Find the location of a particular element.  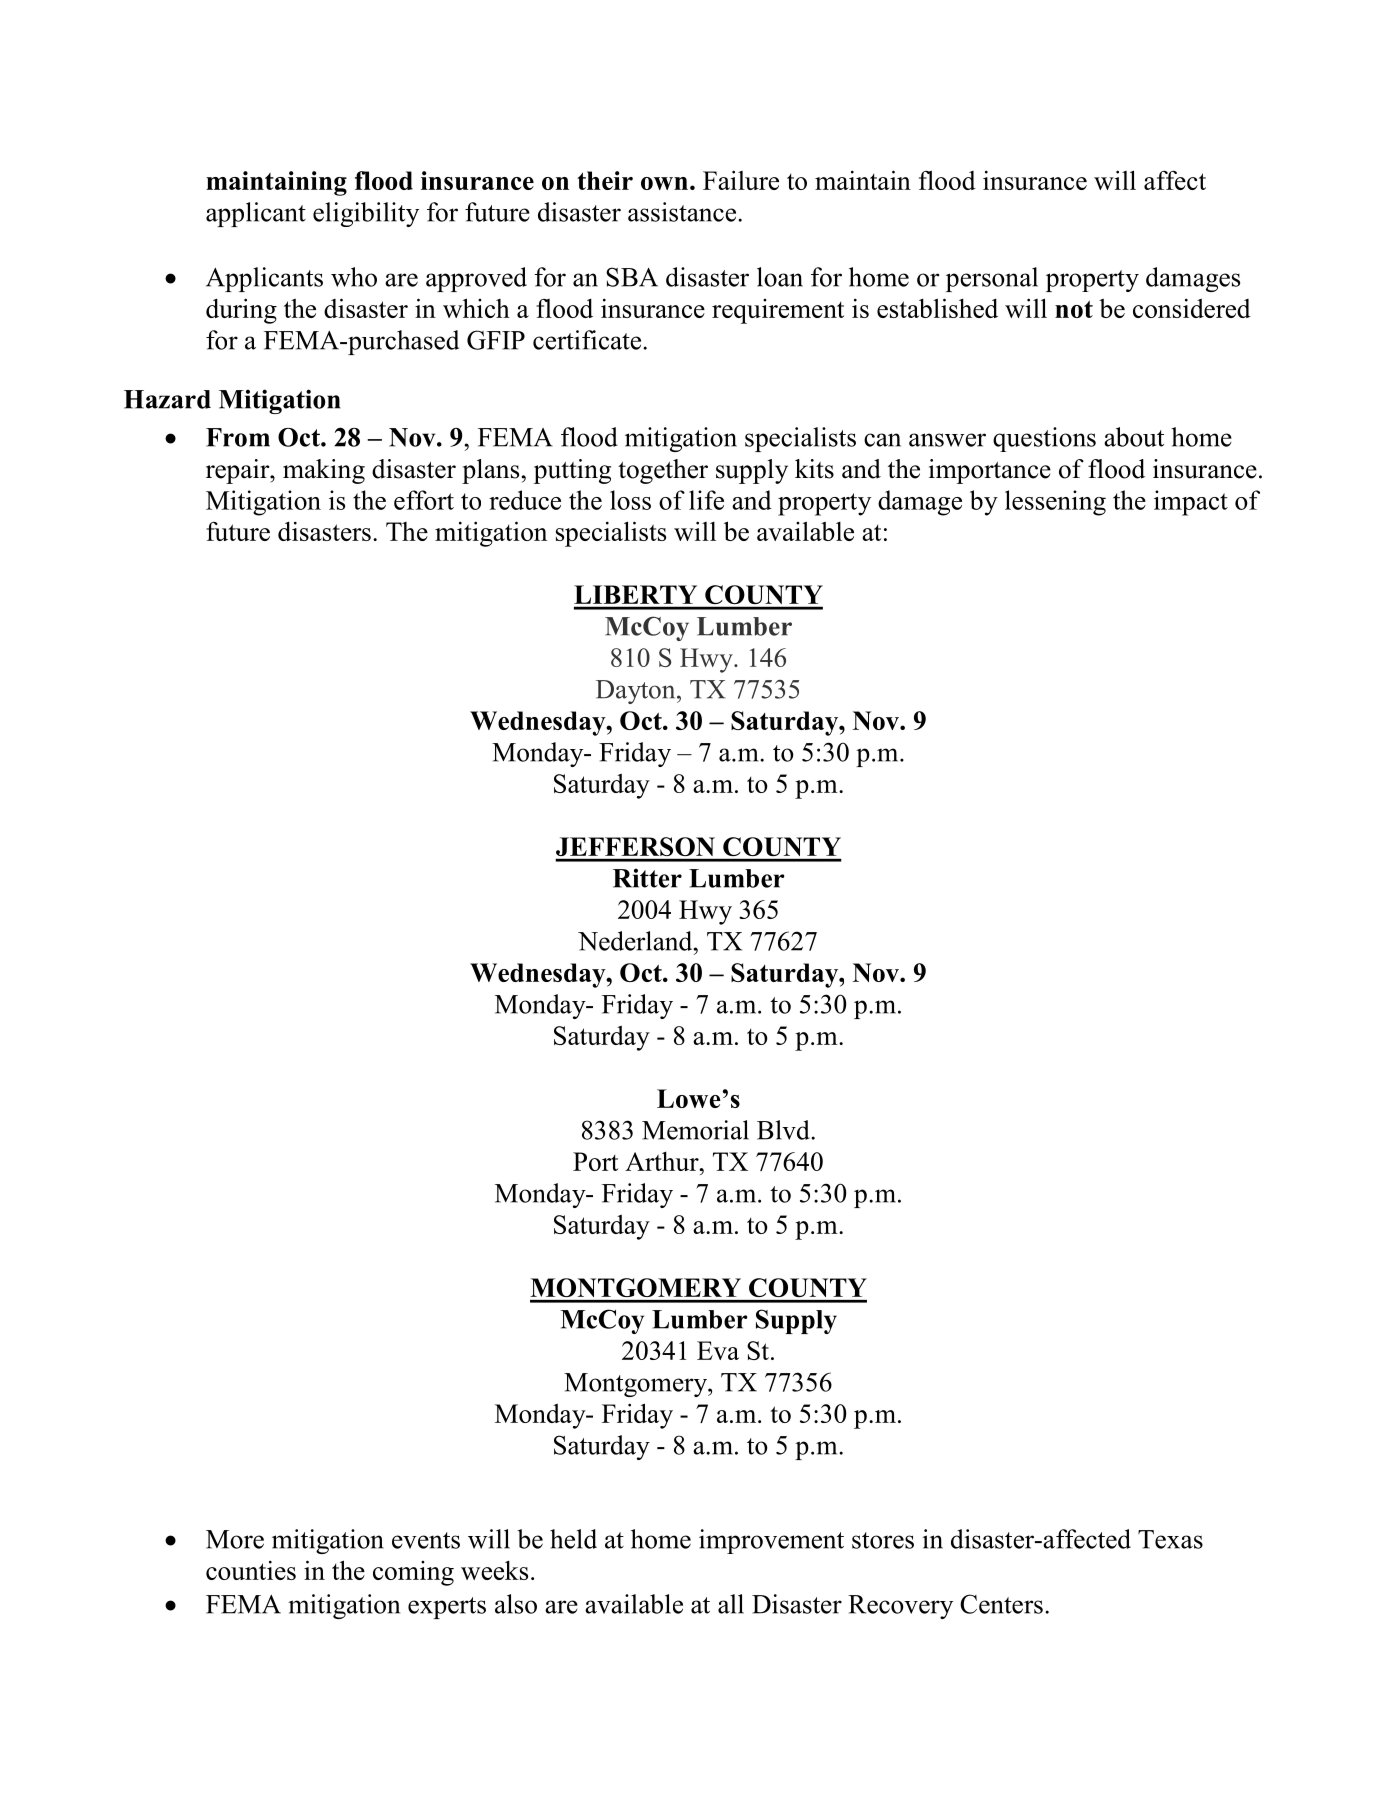

Blvd is located at coordinates (784, 1130).
